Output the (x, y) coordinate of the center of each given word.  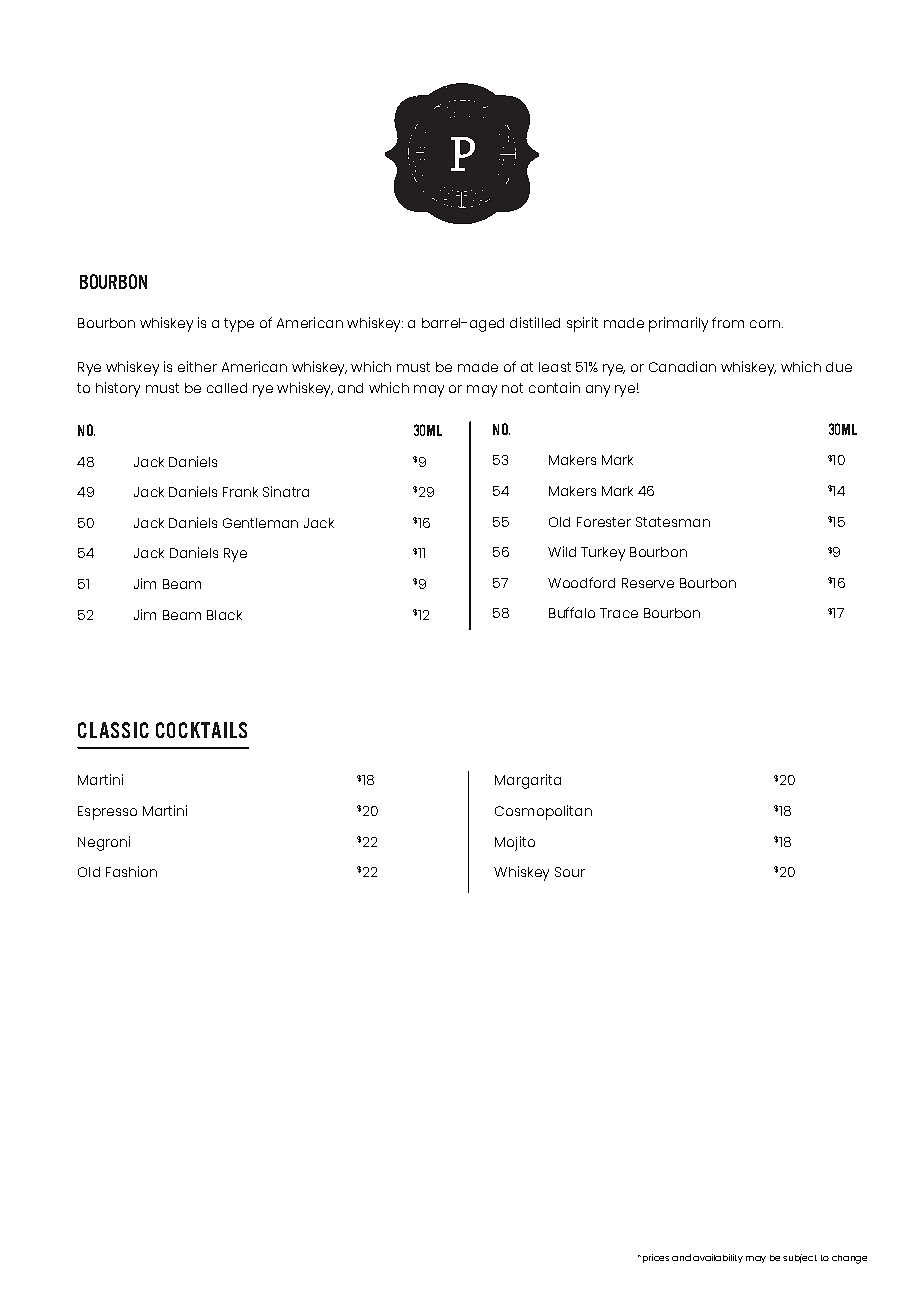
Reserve (648, 583)
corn (766, 324)
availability (718, 1258)
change (849, 1259)
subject (800, 1258)
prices (656, 1258)
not (512, 388)
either (197, 366)
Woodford (581, 582)
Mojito (515, 843)
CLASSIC (113, 730)
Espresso (107, 813)
